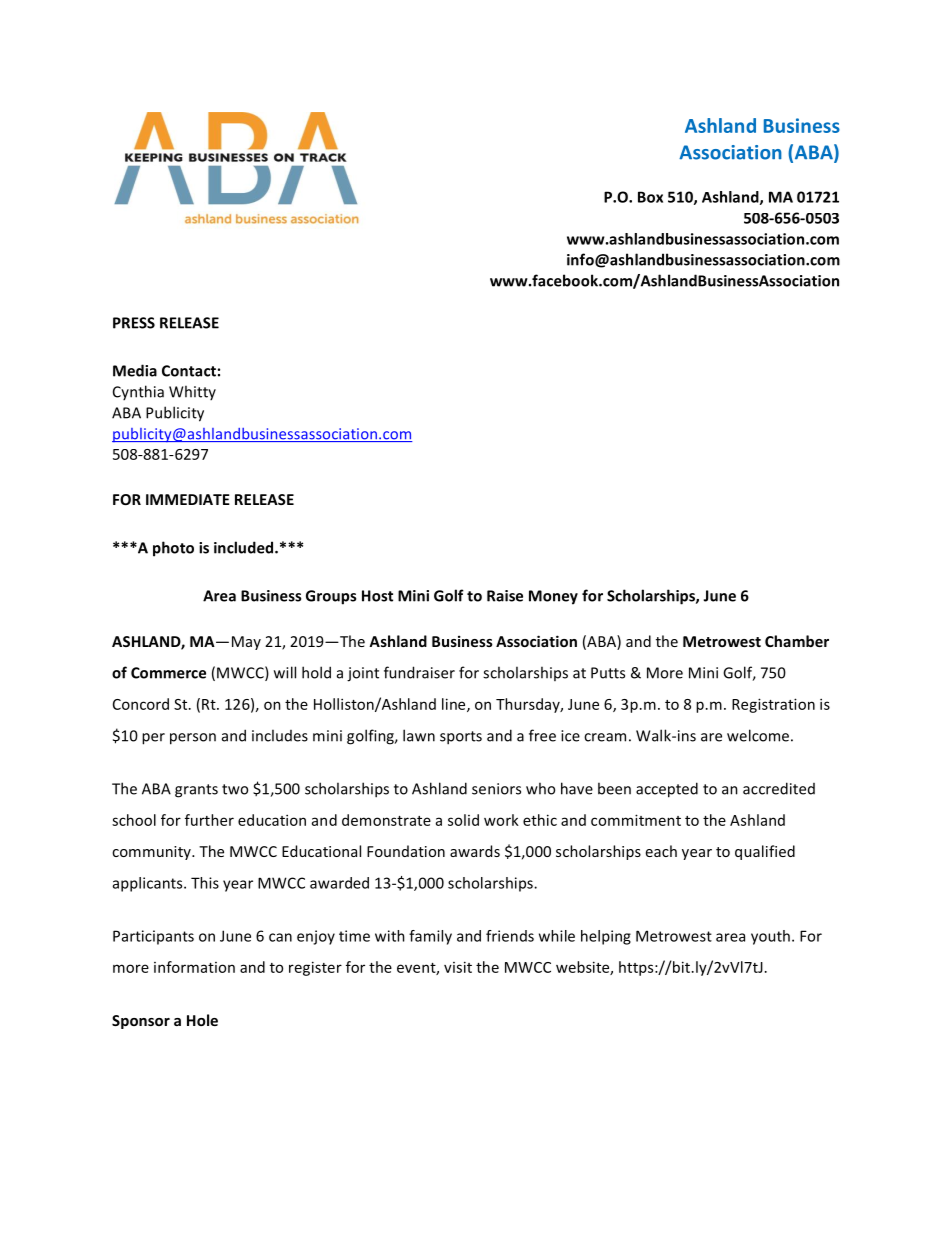  I want to click on included, so click(245, 547).
